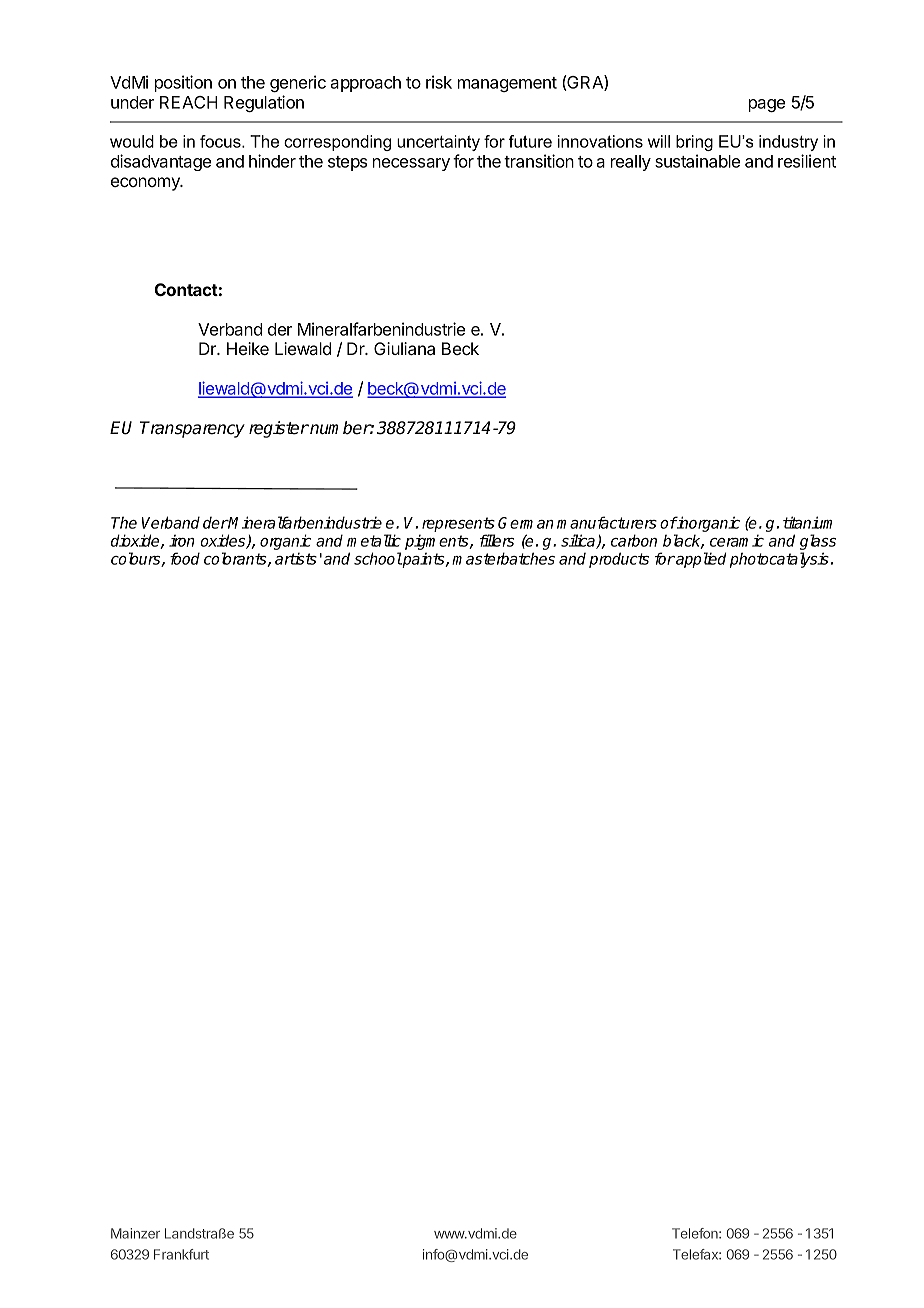  Describe the element at coordinates (767, 105) in the page. I see `page` at that location.
